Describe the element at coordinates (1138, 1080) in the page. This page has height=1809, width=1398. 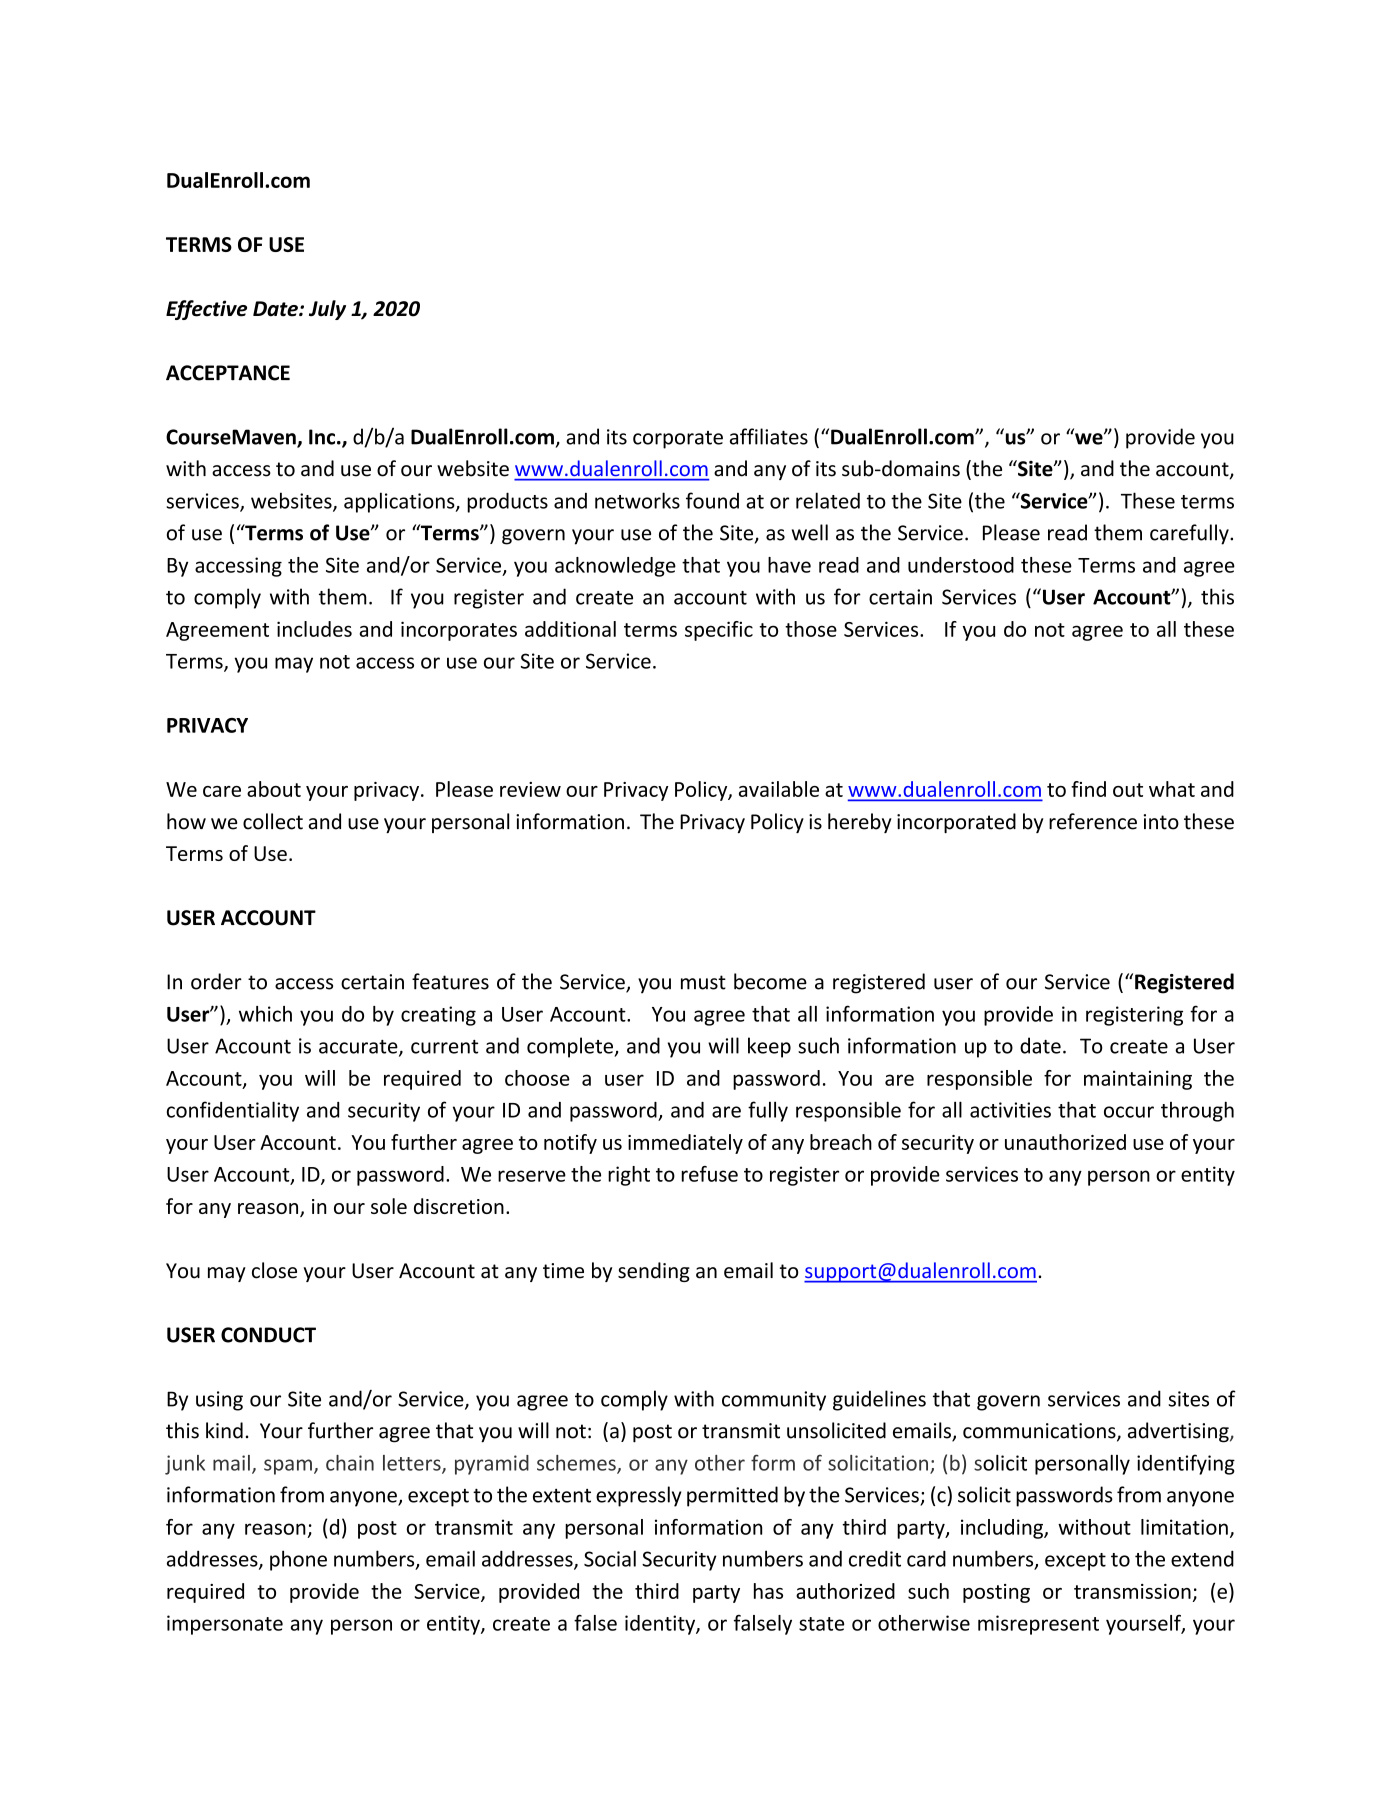
I see `maintaining` at that location.
